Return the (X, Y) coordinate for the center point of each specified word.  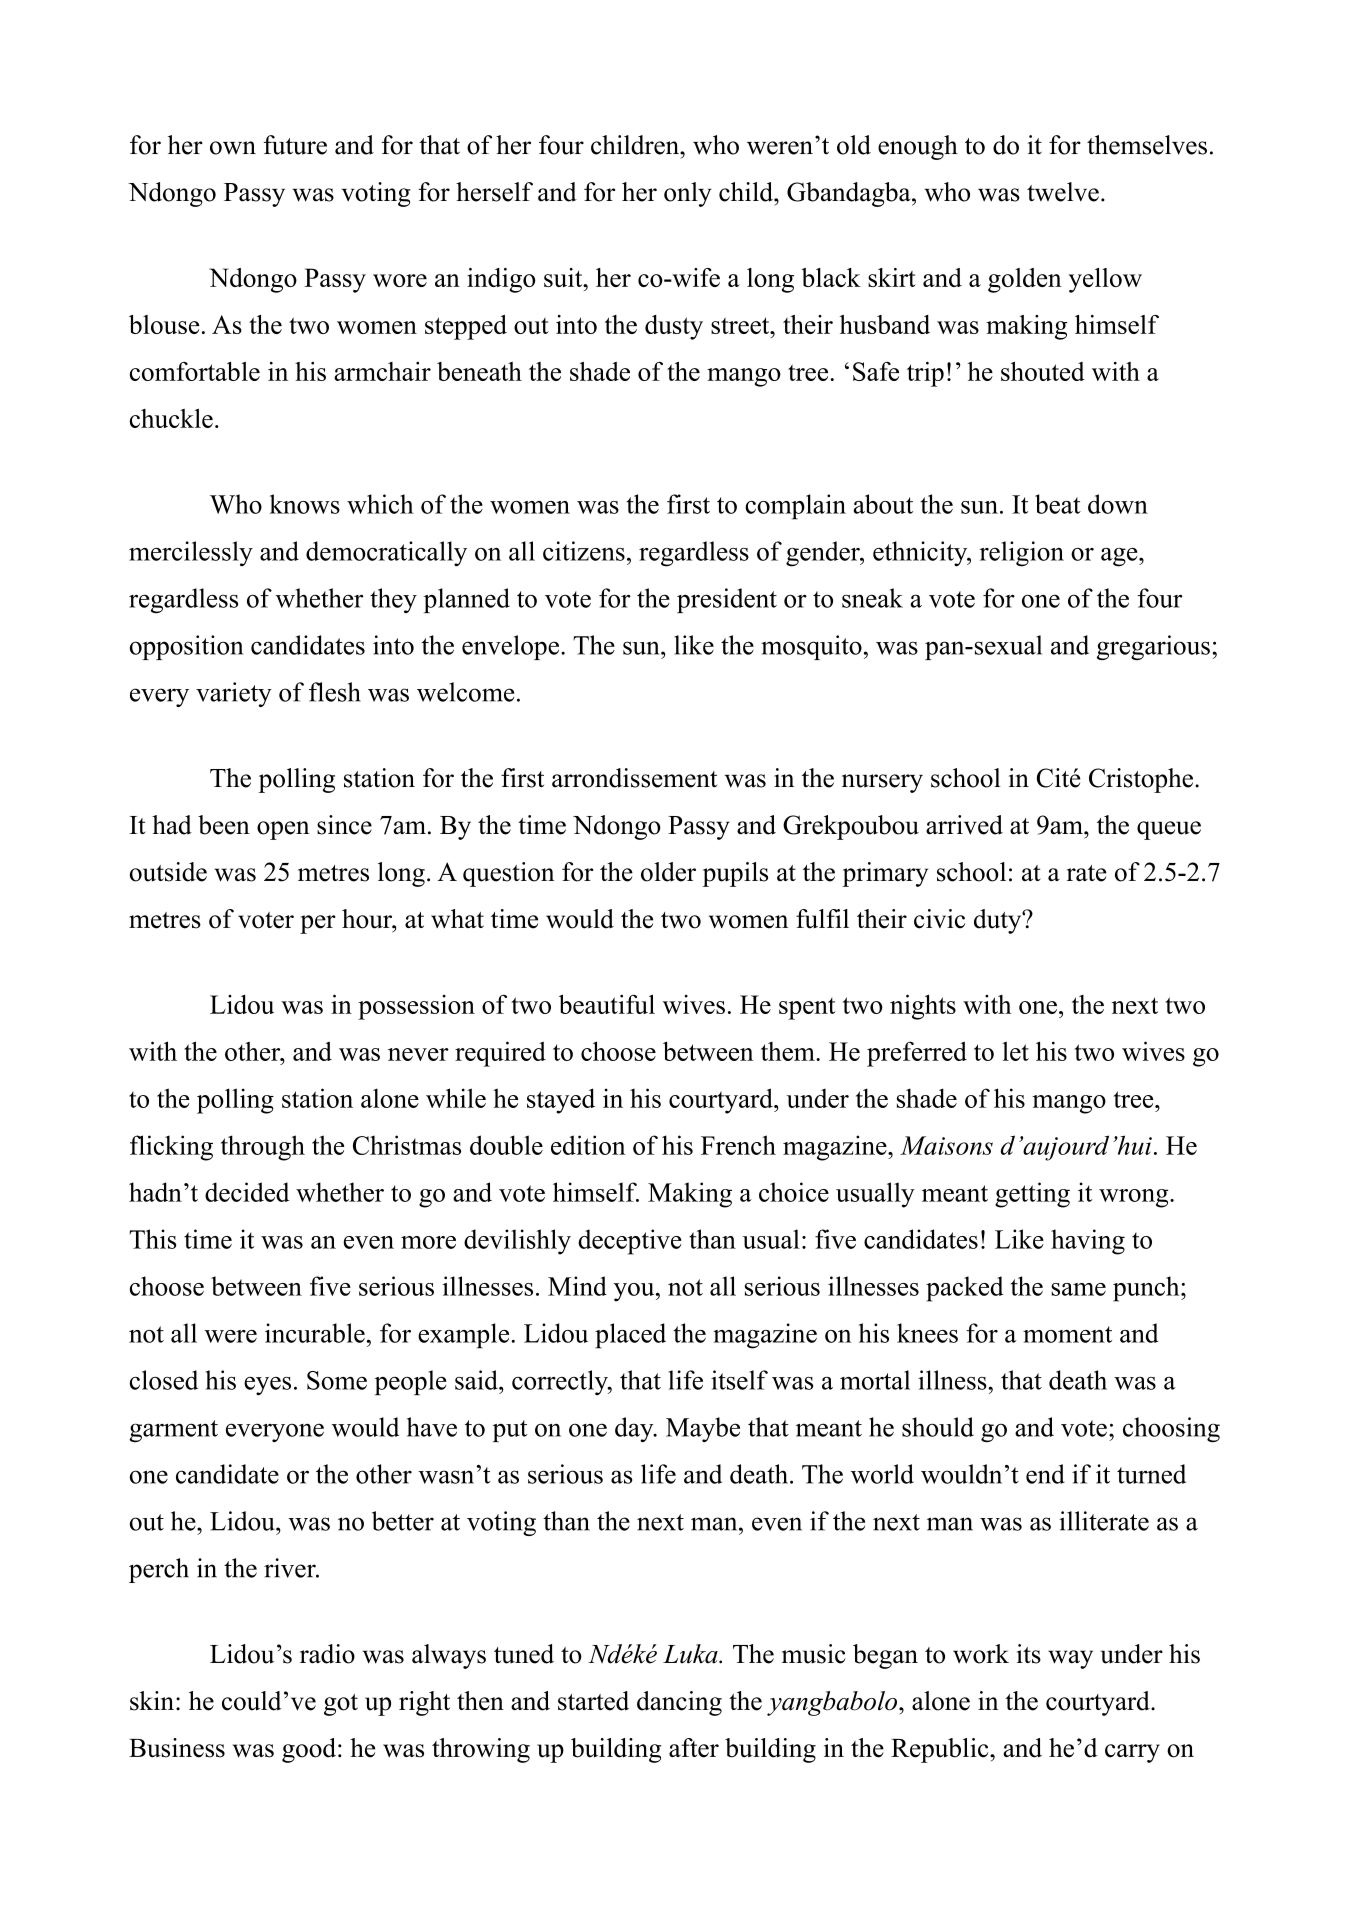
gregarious (1153, 647)
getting (1032, 1195)
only (688, 194)
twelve (1063, 192)
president (727, 600)
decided (247, 1192)
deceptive (630, 1242)
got (341, 1705)
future (295, 145)
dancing (679, 1703)
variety (234, 694)
